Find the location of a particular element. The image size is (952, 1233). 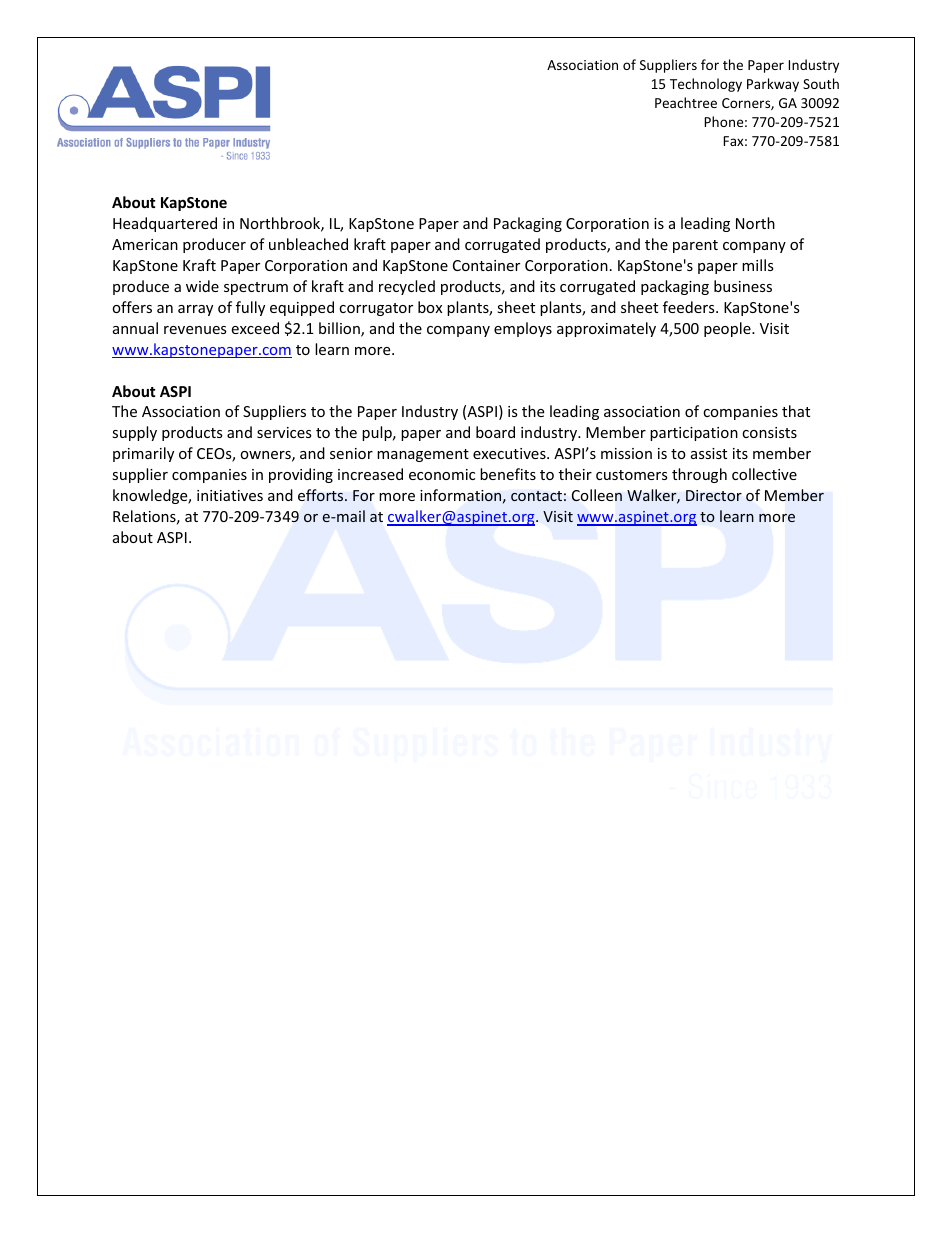

collective is located at coordinates (764, 474).
